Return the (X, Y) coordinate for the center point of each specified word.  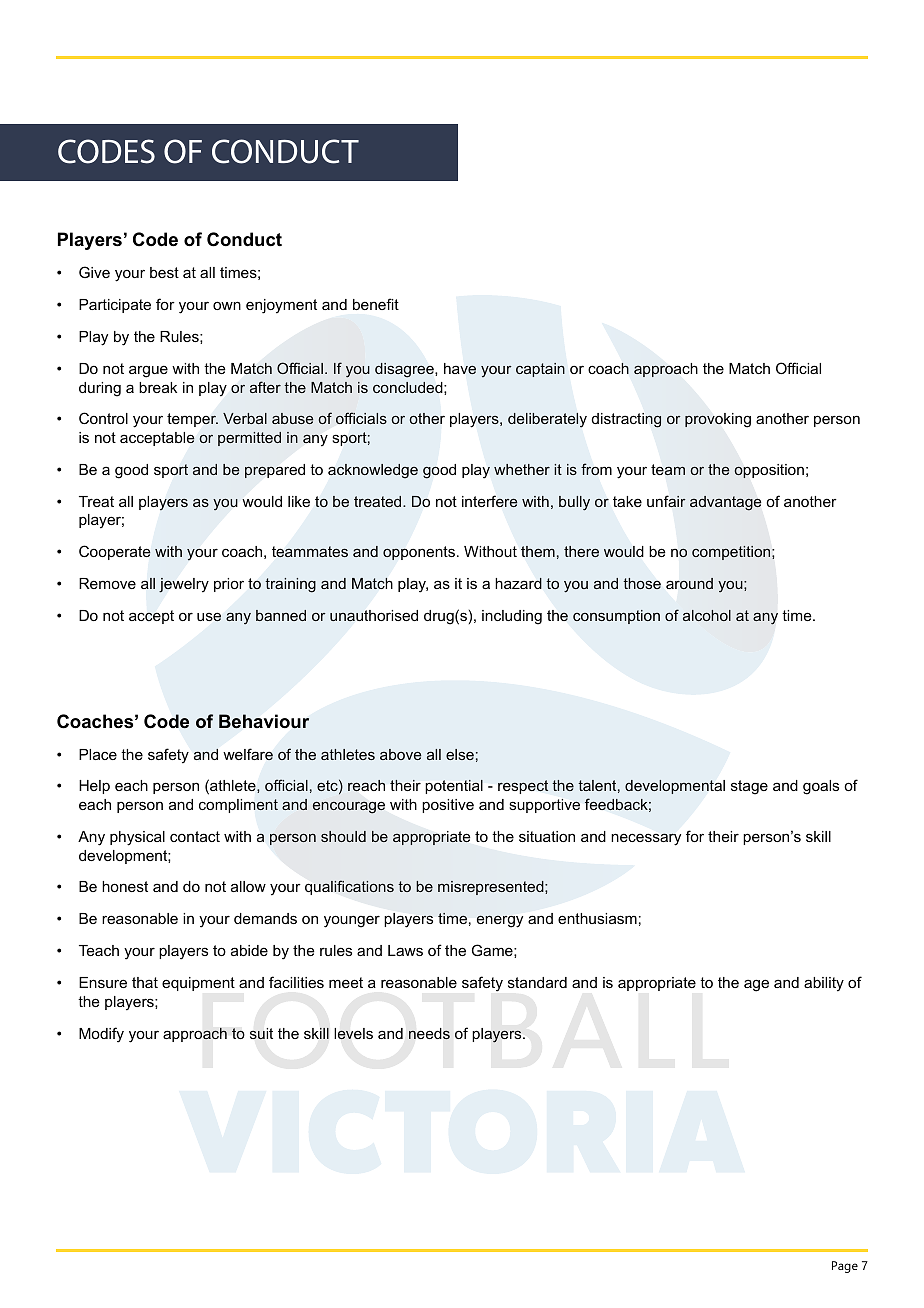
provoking (718, 420)
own (227, 305)
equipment (198, 984)
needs (429, 1034)
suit (261, 1034)
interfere (490, 501)
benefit (376, 304)
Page (845, 1267)
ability (824, 984)
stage (749, 787)
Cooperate (115, 552)
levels (353, 1034)
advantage (725, 503)
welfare (248, 754)
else (460, 754)
